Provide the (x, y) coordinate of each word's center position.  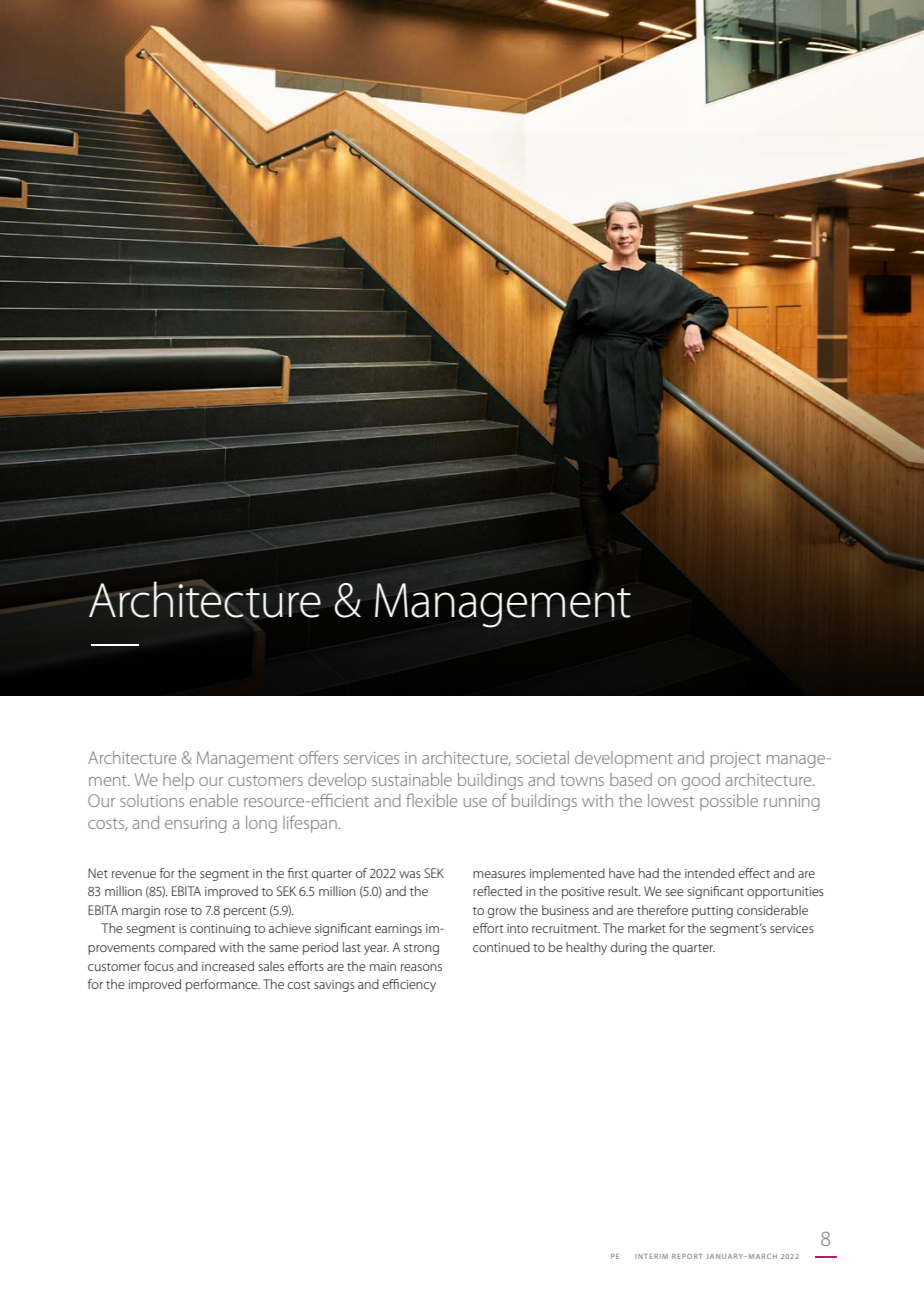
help (178, 781)
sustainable (412, 779)
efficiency (409, 985)
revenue (134, 874)
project (736, 760)
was (410, 874)
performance (223, 985)
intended (710, 873)
